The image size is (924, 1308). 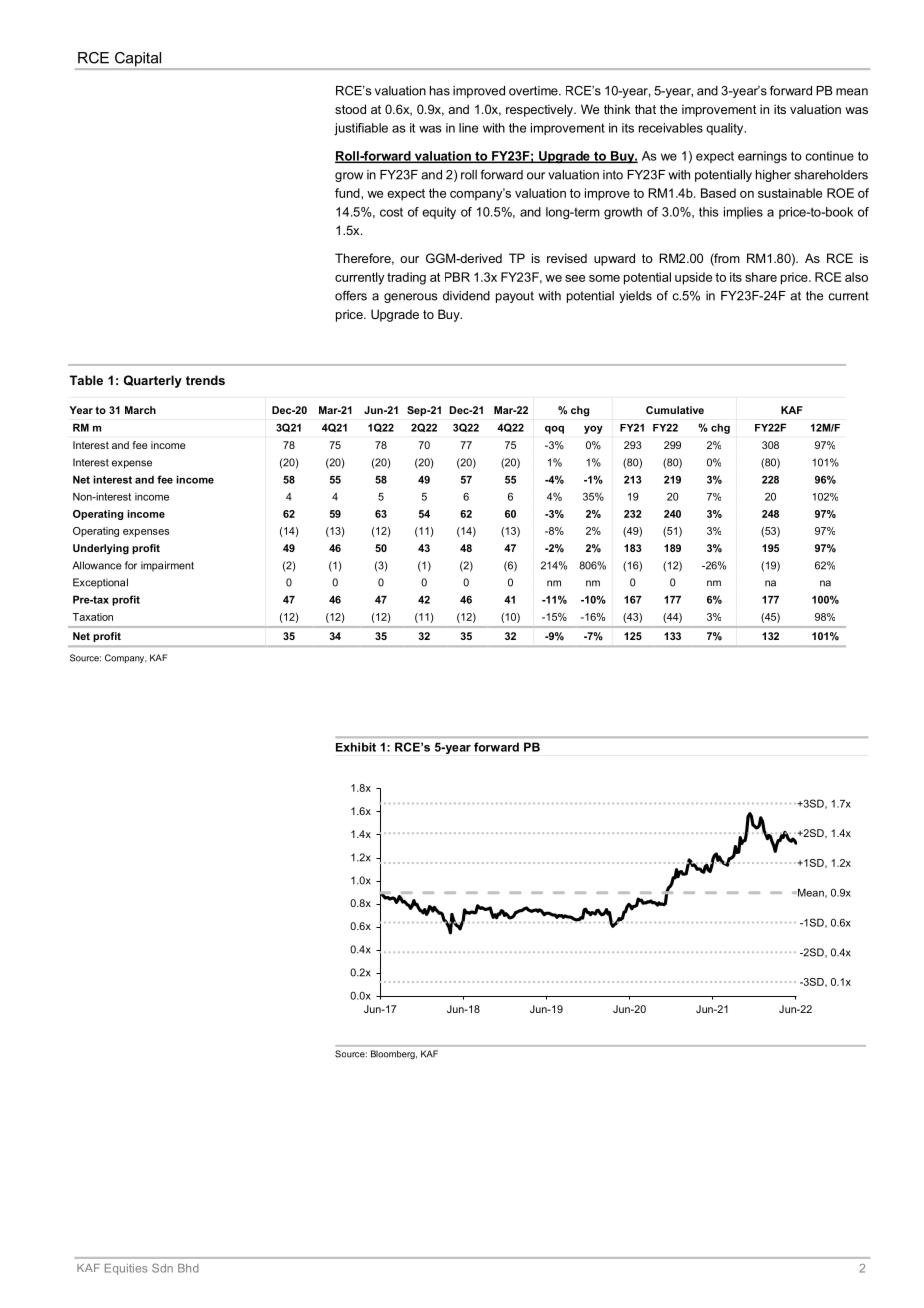 What do you see at coordinates (726, 129) in the image?
I see `quality` at bounding box center [726, 129].
